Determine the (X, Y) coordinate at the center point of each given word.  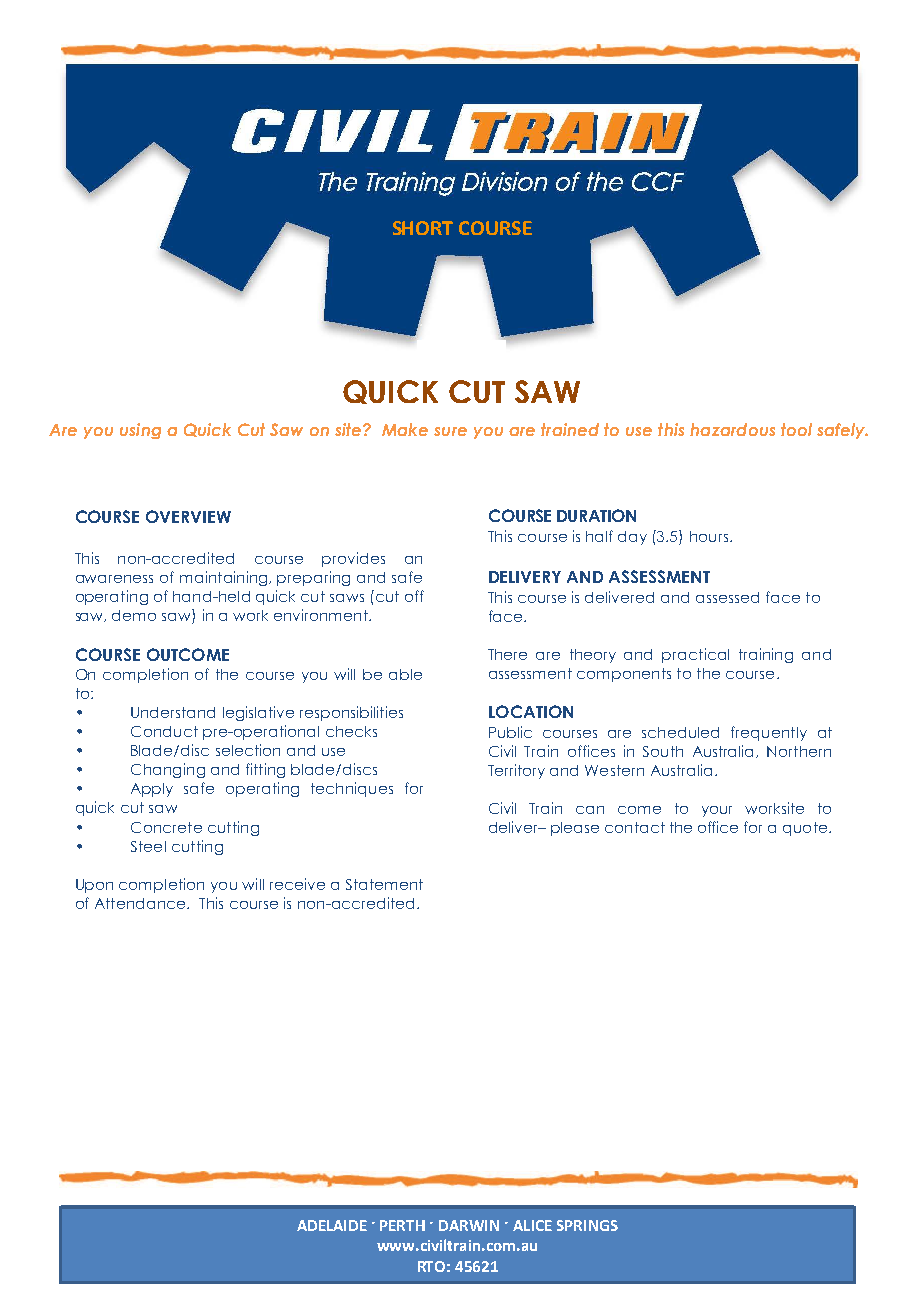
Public (510, 732)
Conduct (164, 731)
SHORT (423, 228)
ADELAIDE (332, 1225)
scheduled (680, 732)
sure (450, 431)
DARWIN (469, 1225)
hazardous (732, 429)
